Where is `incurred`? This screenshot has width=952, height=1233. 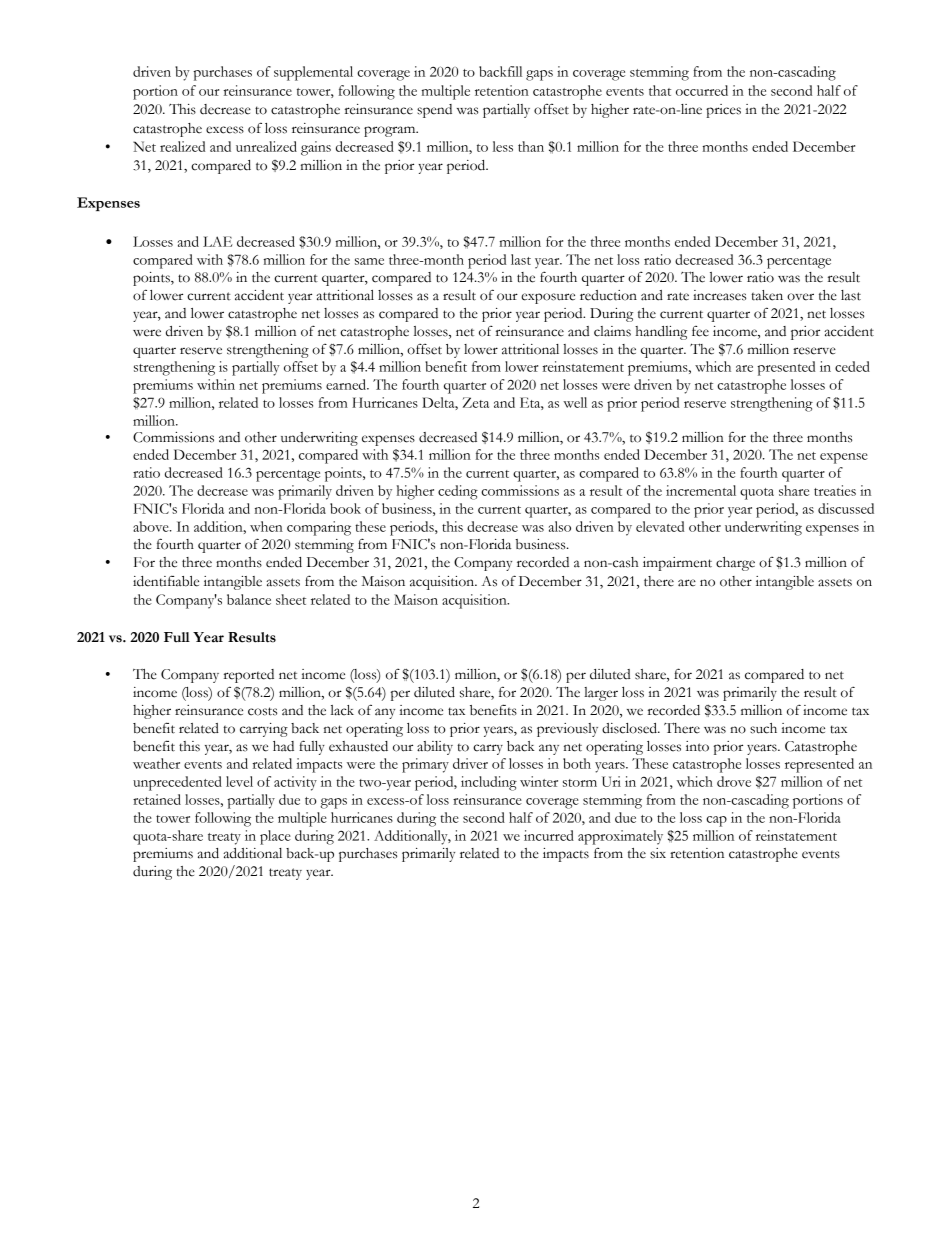 incurred is located at coordinates (549, 835).
